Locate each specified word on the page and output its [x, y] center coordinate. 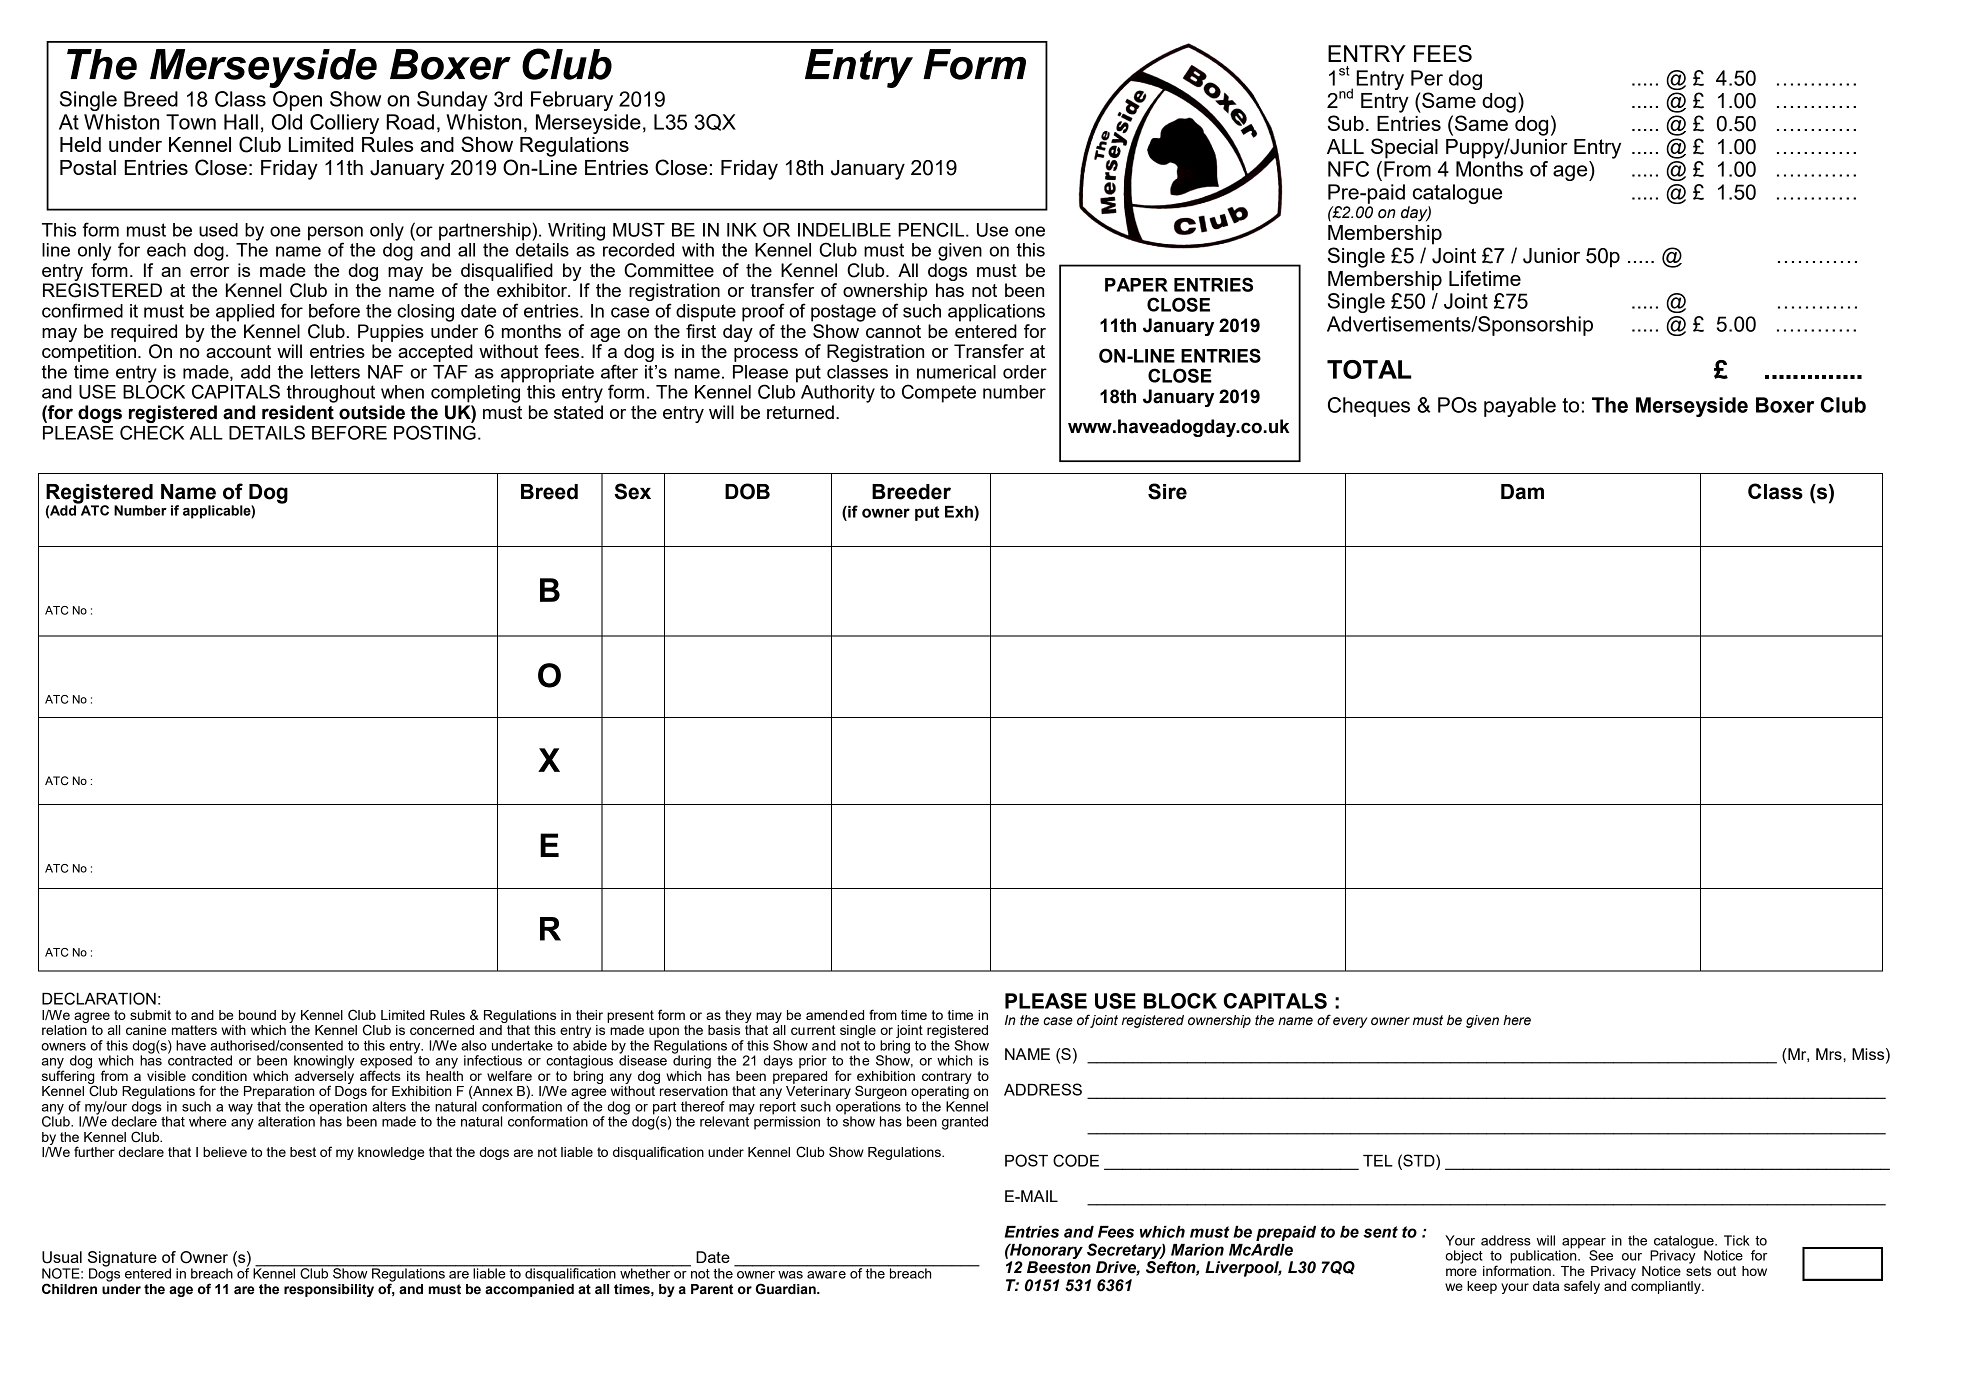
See [1601, 1255]
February [572, 101]
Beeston [1059, 1267]
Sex [633, 491]
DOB [747, 491]
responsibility [329, 1290]
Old [287, 122]
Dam [1522, 492]
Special [1404, 148]
